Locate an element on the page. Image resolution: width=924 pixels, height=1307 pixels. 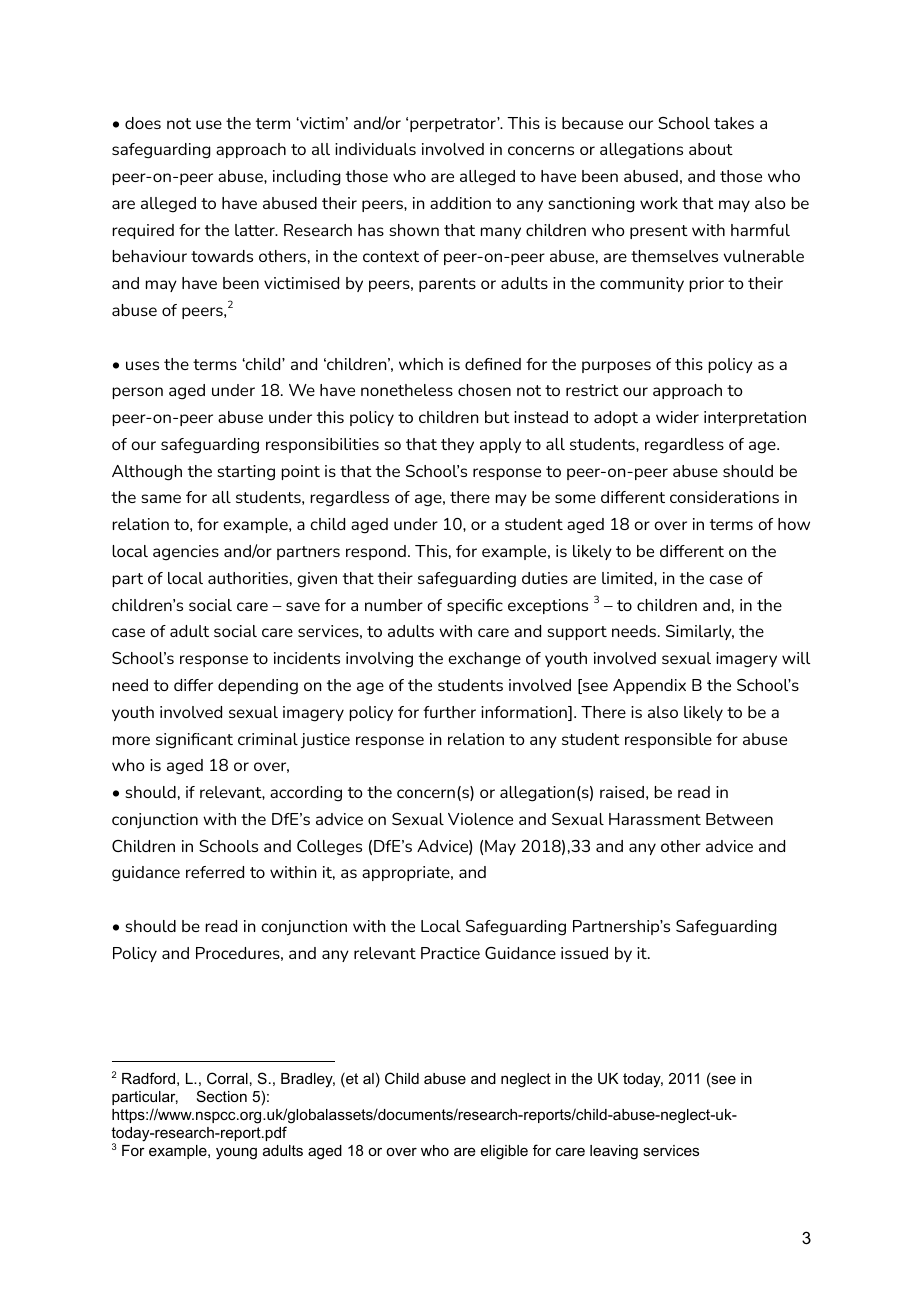
leaving is located at coordinates (614, 1152).
